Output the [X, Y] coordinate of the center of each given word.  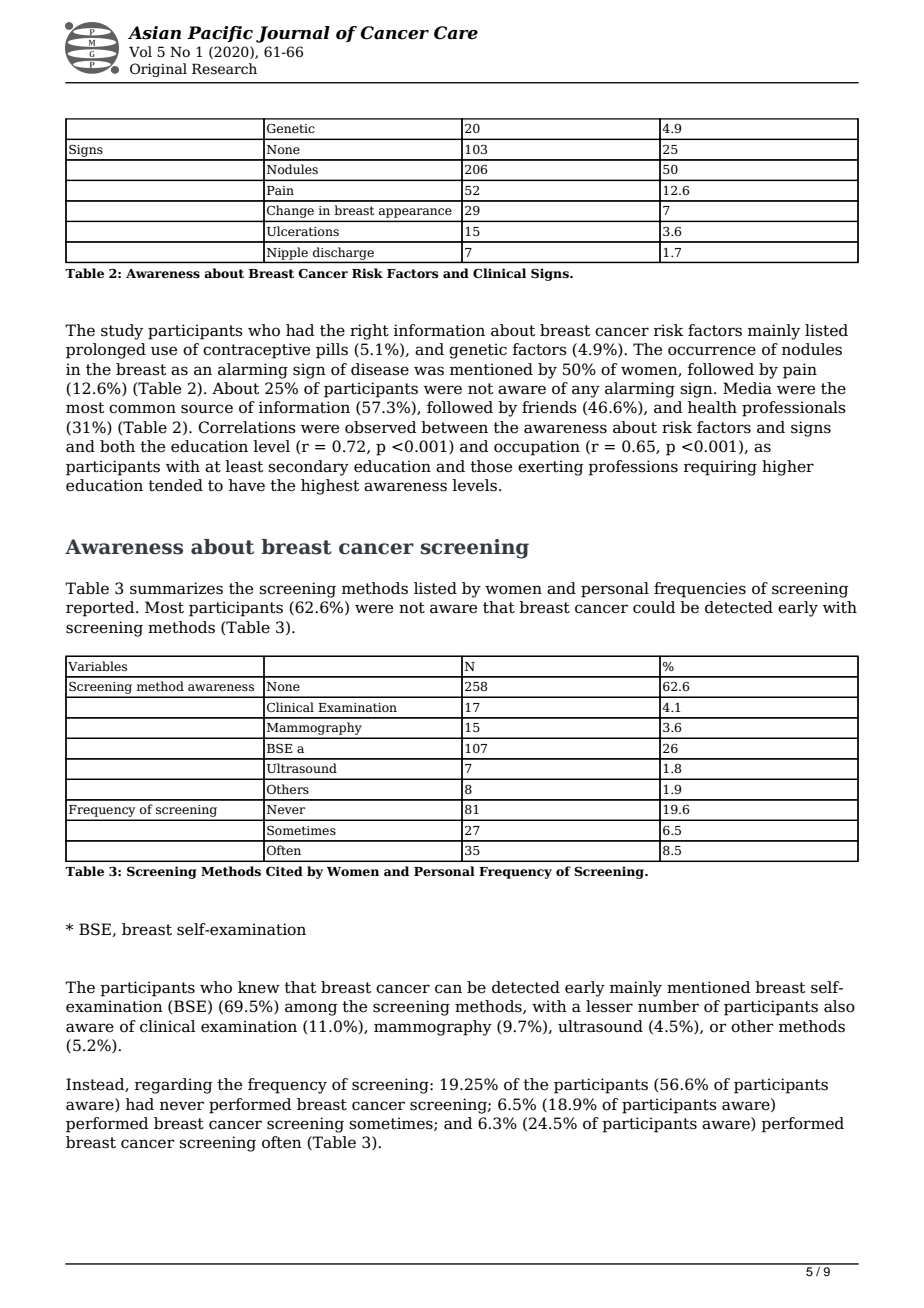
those [491, 466]
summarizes [176, 588]
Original [158, 70]
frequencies [700, 590]
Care [456, 33]
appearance [415, 214]
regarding [174, 1086]
